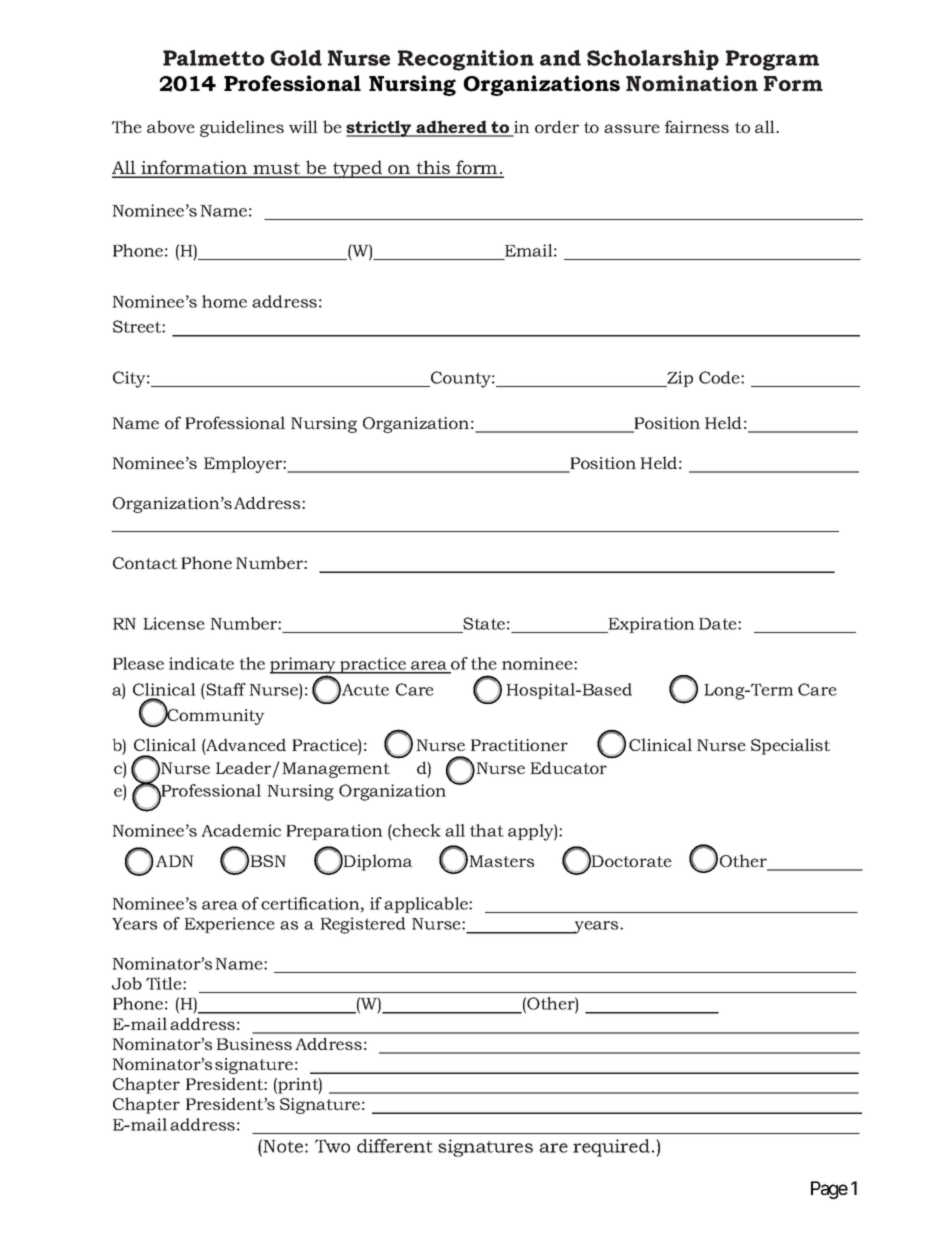 The image size is (952, 1233). Describe the element at coordinates (254, 1044) in the screenshot. I see `Business` at that location.
